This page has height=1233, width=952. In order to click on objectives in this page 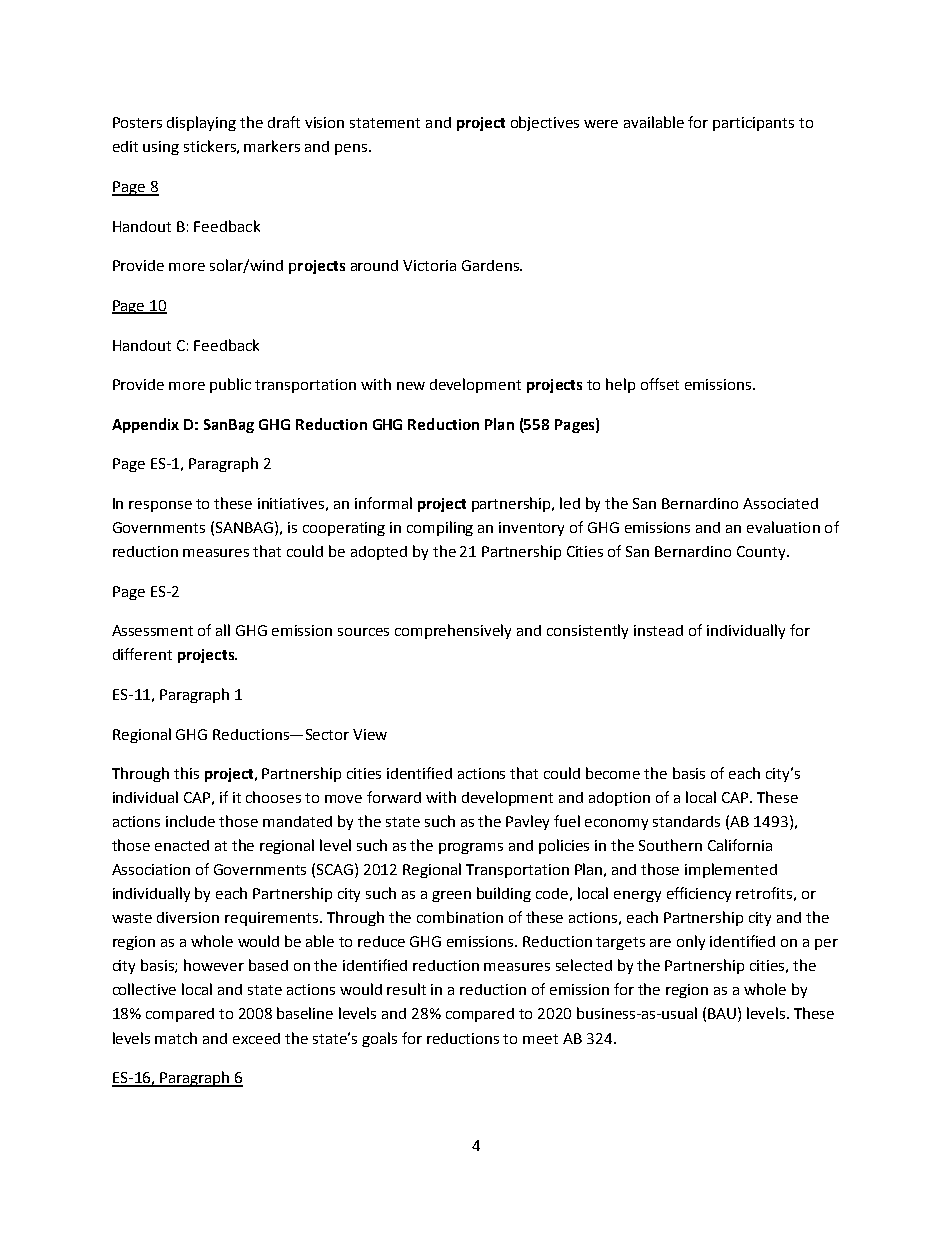, I will do `click(545, 123)`.
